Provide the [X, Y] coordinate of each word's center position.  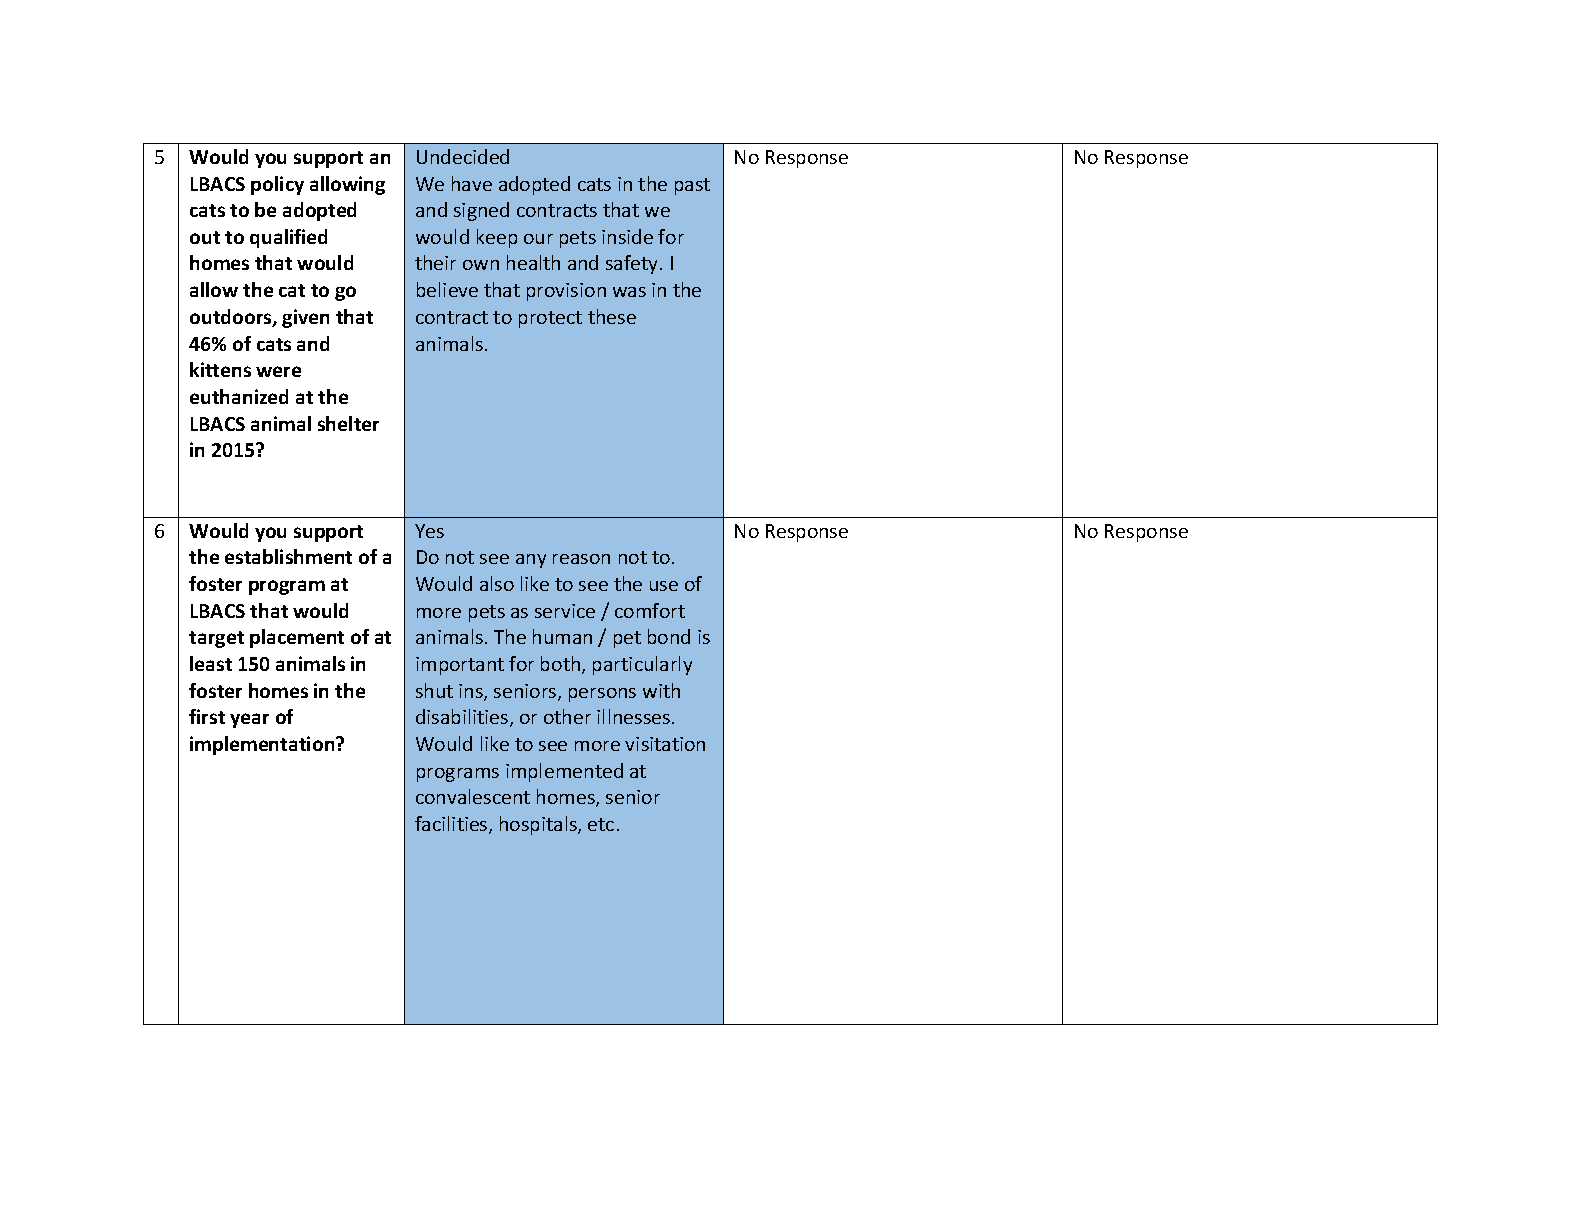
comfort [650, 610]
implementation [263, 745]
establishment [288, 556]
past [692, 186]
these [612, 316]
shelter [348, 423]
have [472, 183]
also [497, 583]
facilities [452, 825]
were [278, 371]
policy [277, 185]
